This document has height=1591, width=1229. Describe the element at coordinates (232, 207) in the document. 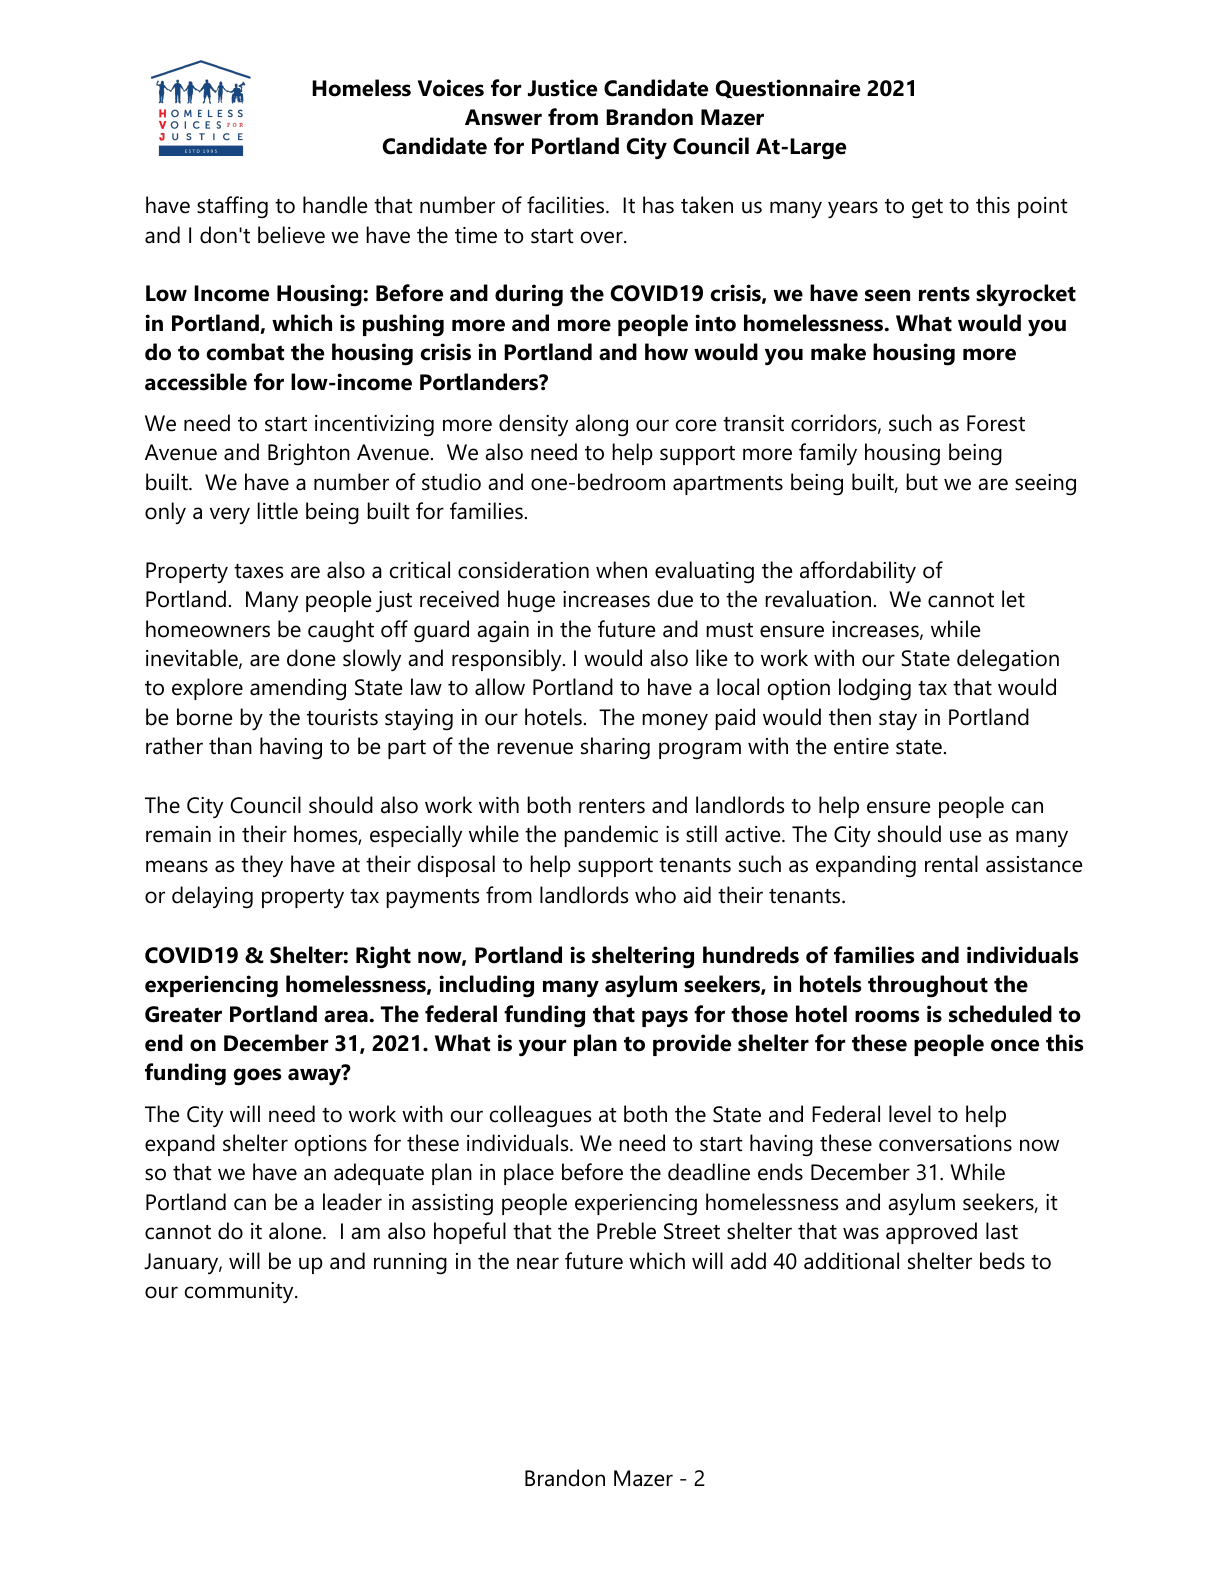

I see `staffing` at that location.
